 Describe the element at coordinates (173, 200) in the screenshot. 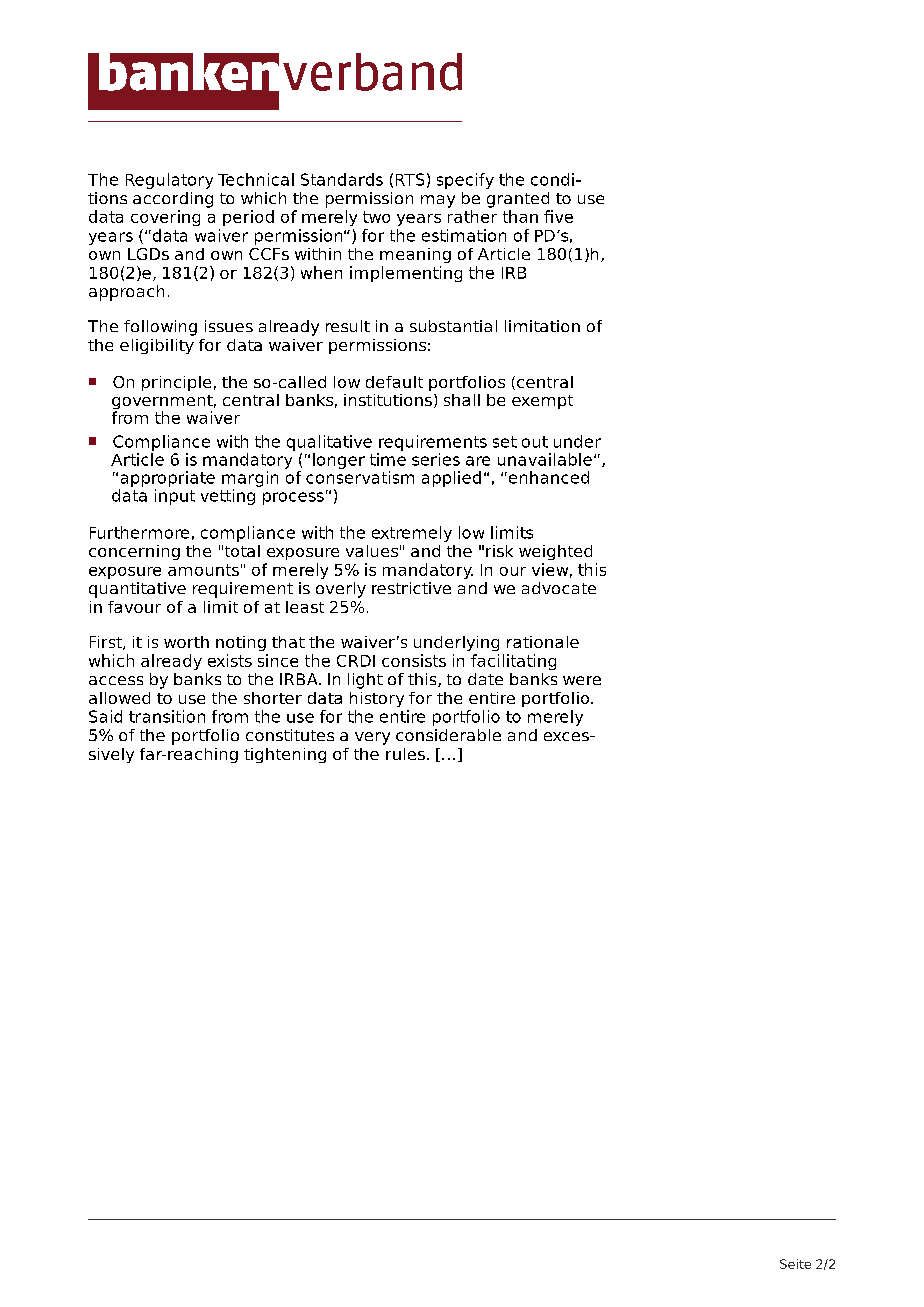

I see `according` at that location.
